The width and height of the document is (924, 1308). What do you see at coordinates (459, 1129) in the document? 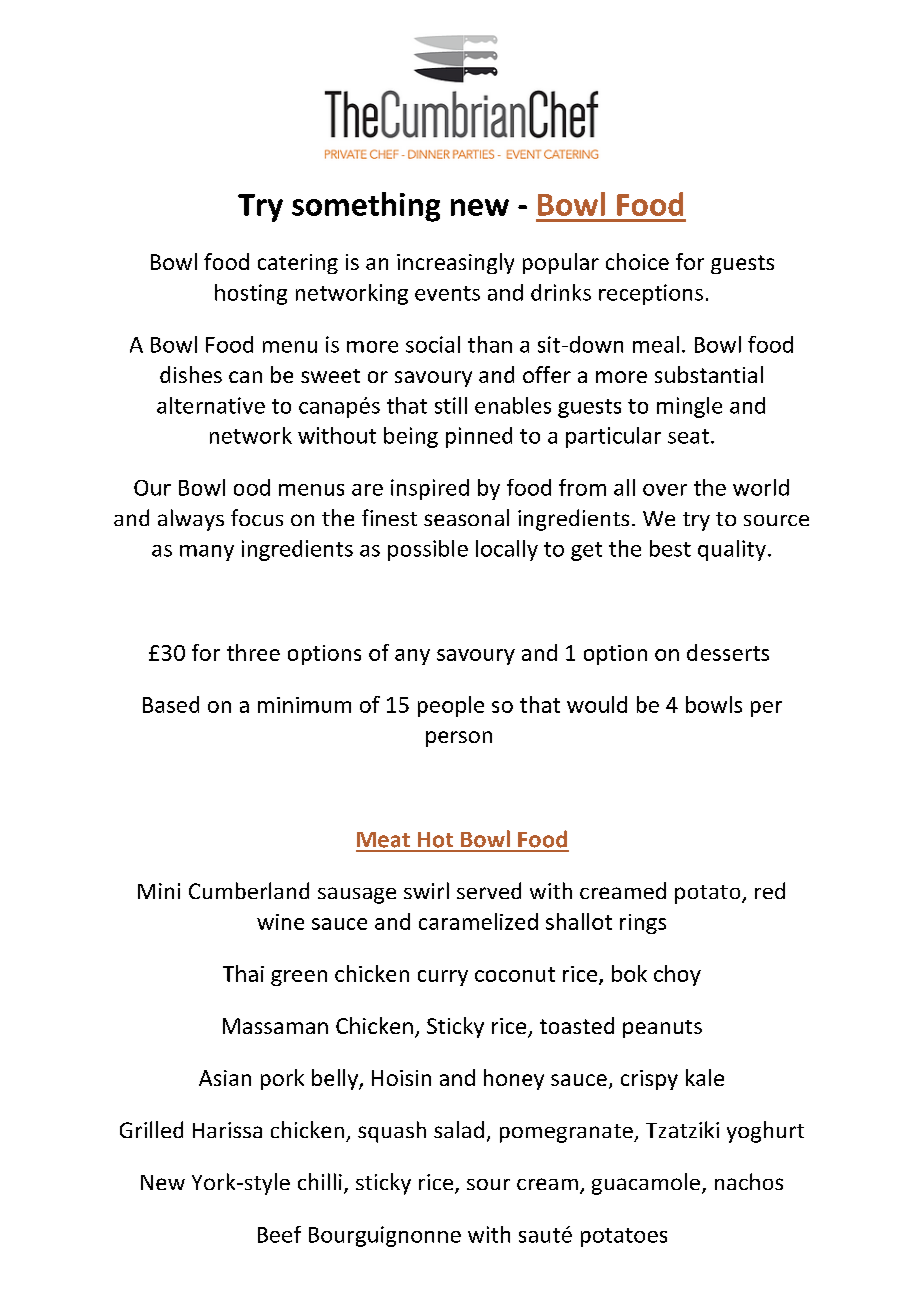
I see `salad` at bounding box center [459, 1129].
